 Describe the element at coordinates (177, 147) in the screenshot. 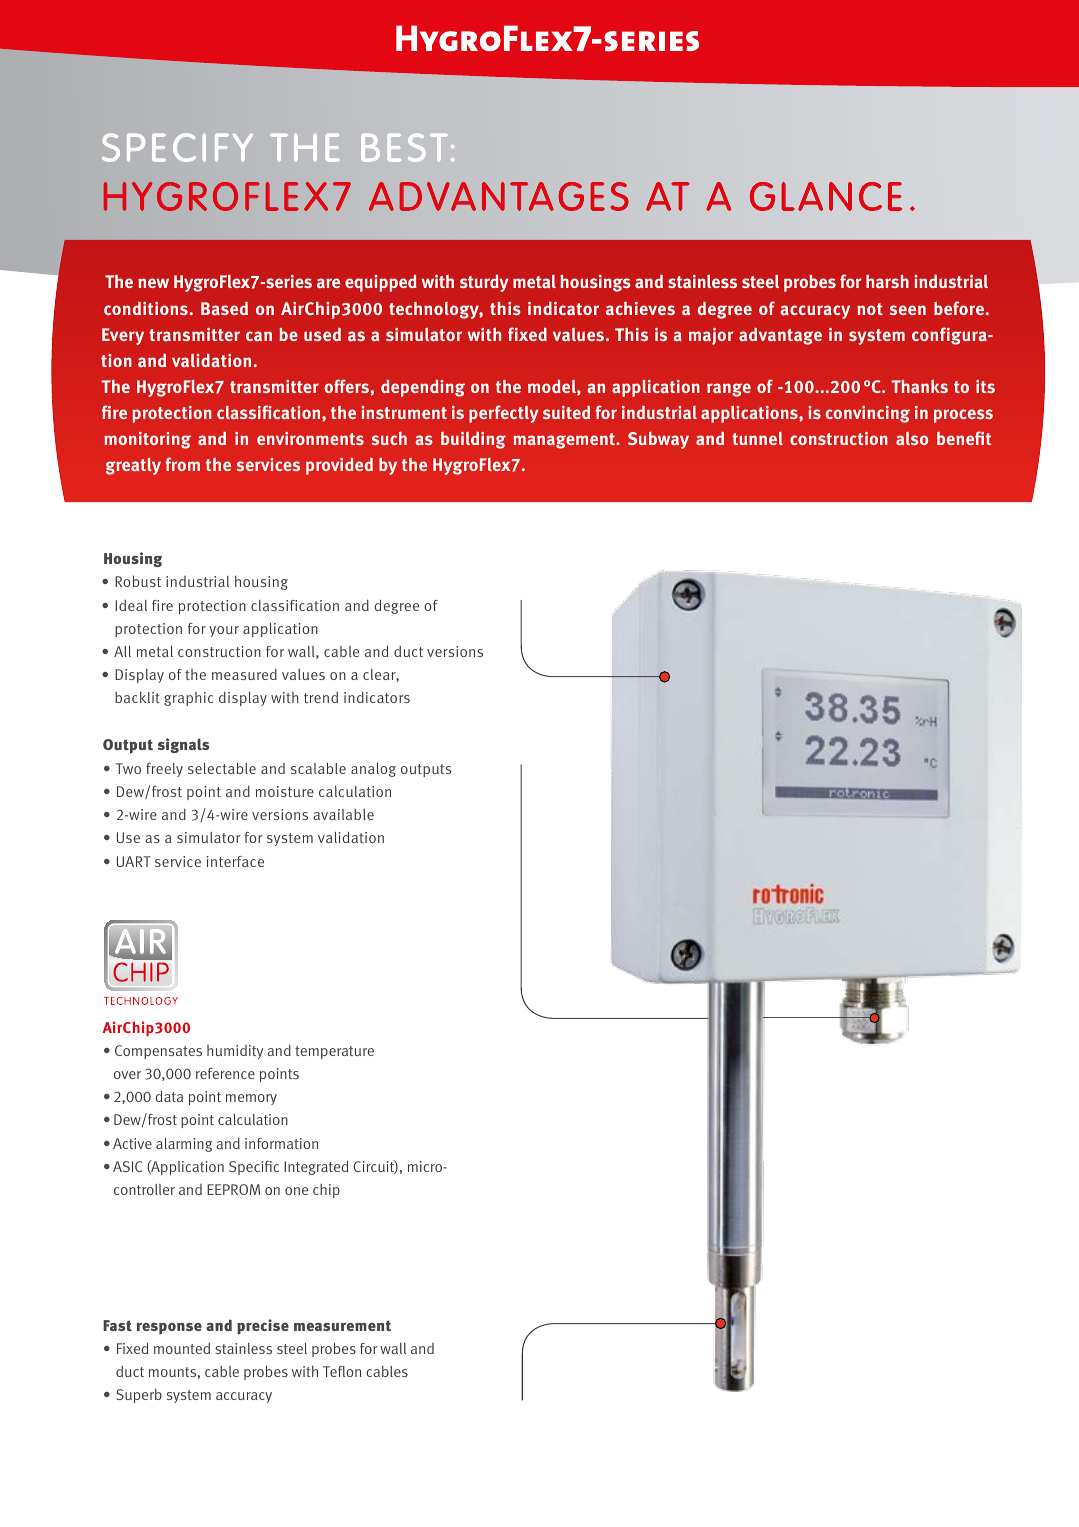

I see `SPECIFY` at that location.
